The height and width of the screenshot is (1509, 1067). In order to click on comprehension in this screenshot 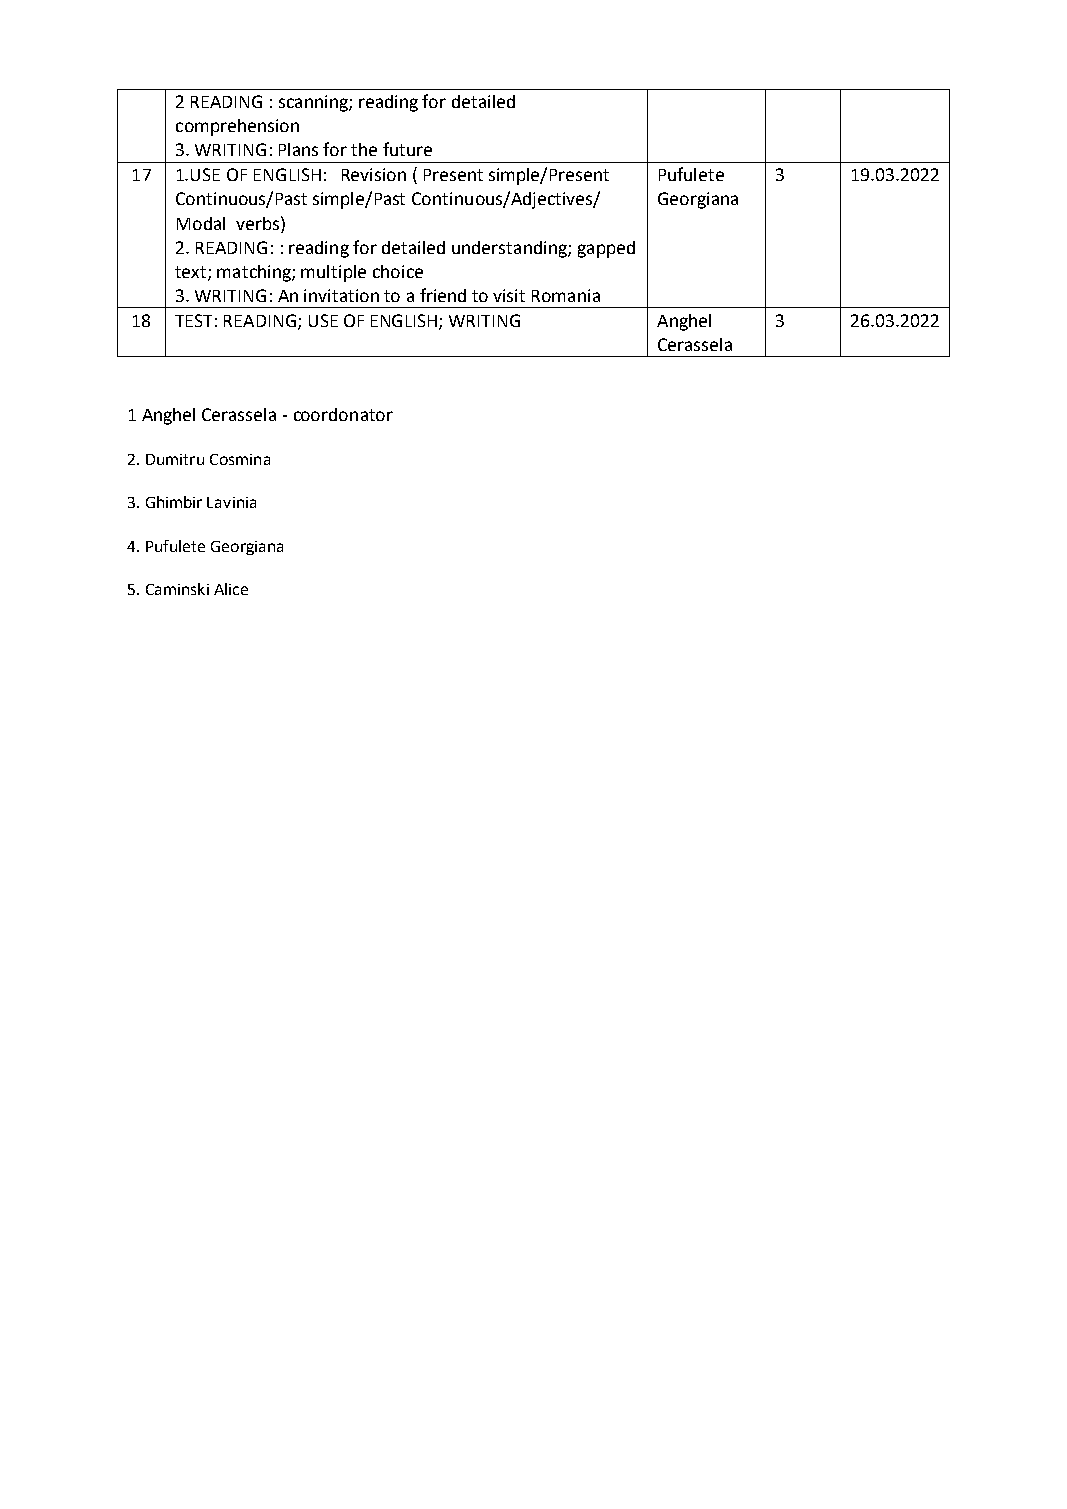, I will do `click(237, 127)`.
